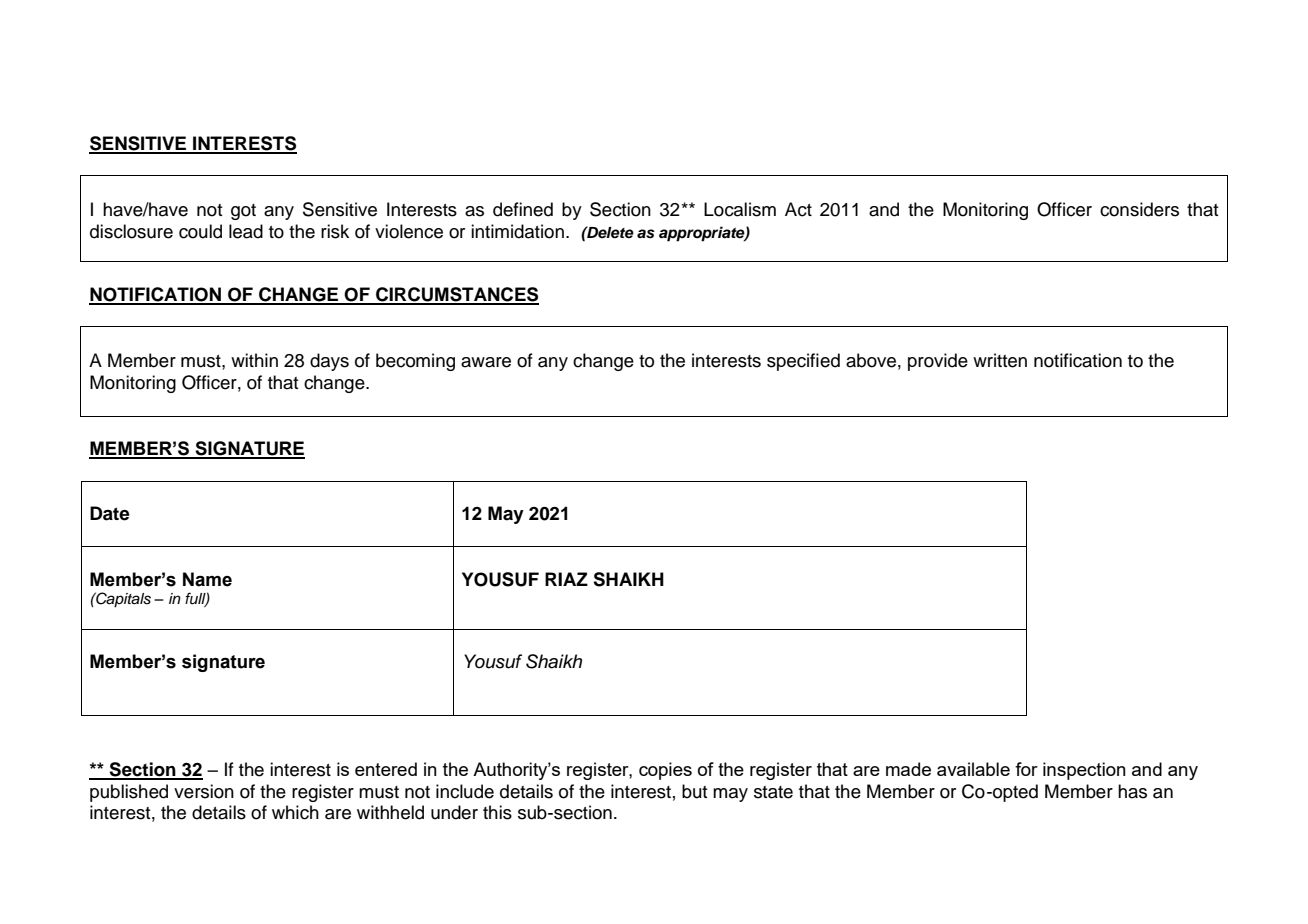 This document has height=924, width=1308. Describe the element at coordinates (204, 791) in the document. I see `version` at that location.
